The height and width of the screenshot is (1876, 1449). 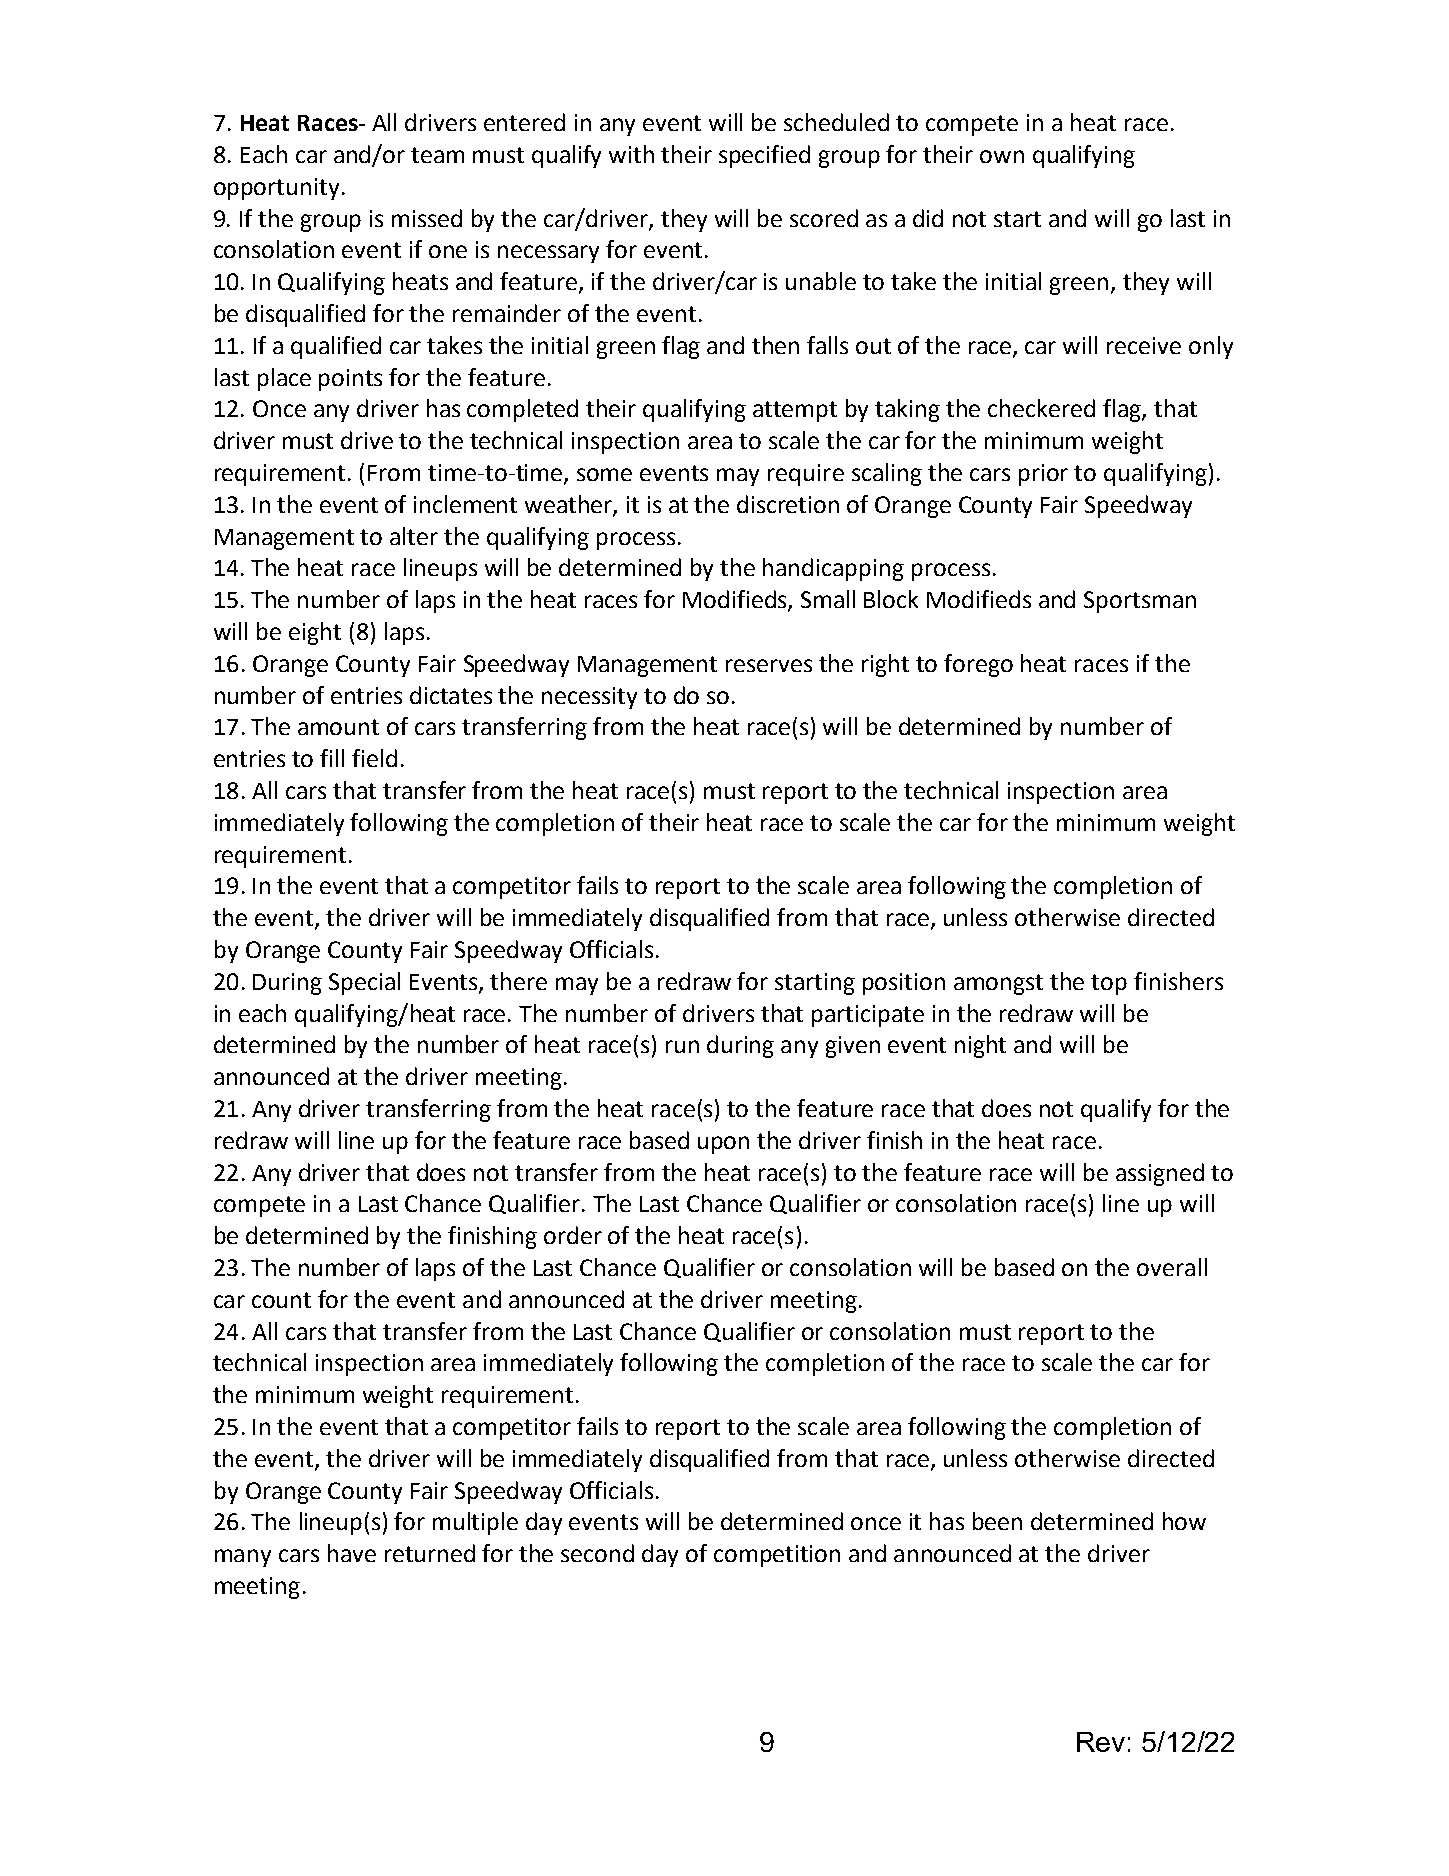 What do you see at coordinates (764, 156) in the screenshot?
I see `specified` at bounding box center [764, 156].
